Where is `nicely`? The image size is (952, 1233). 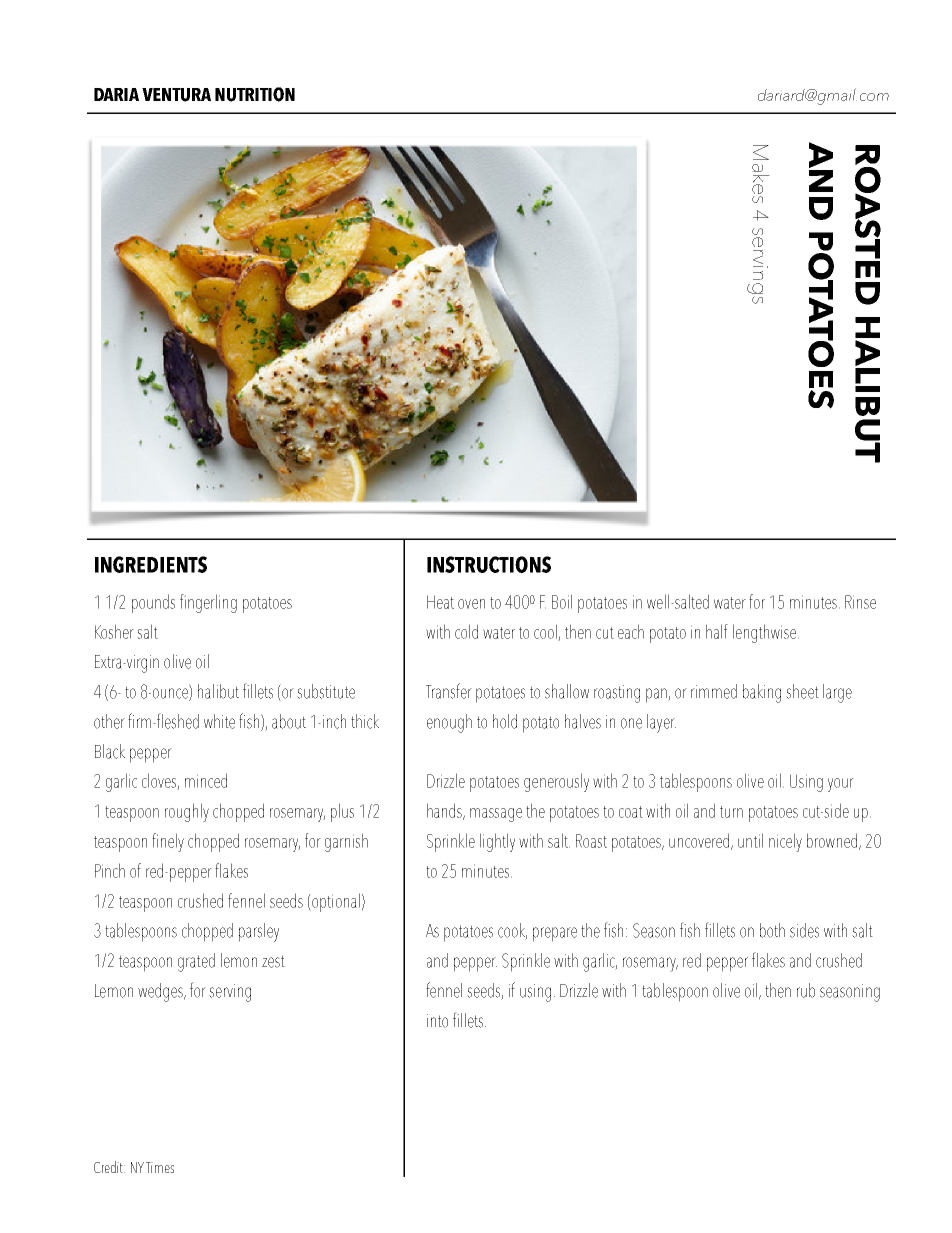
nicely is located at coordinates (785, 842).
